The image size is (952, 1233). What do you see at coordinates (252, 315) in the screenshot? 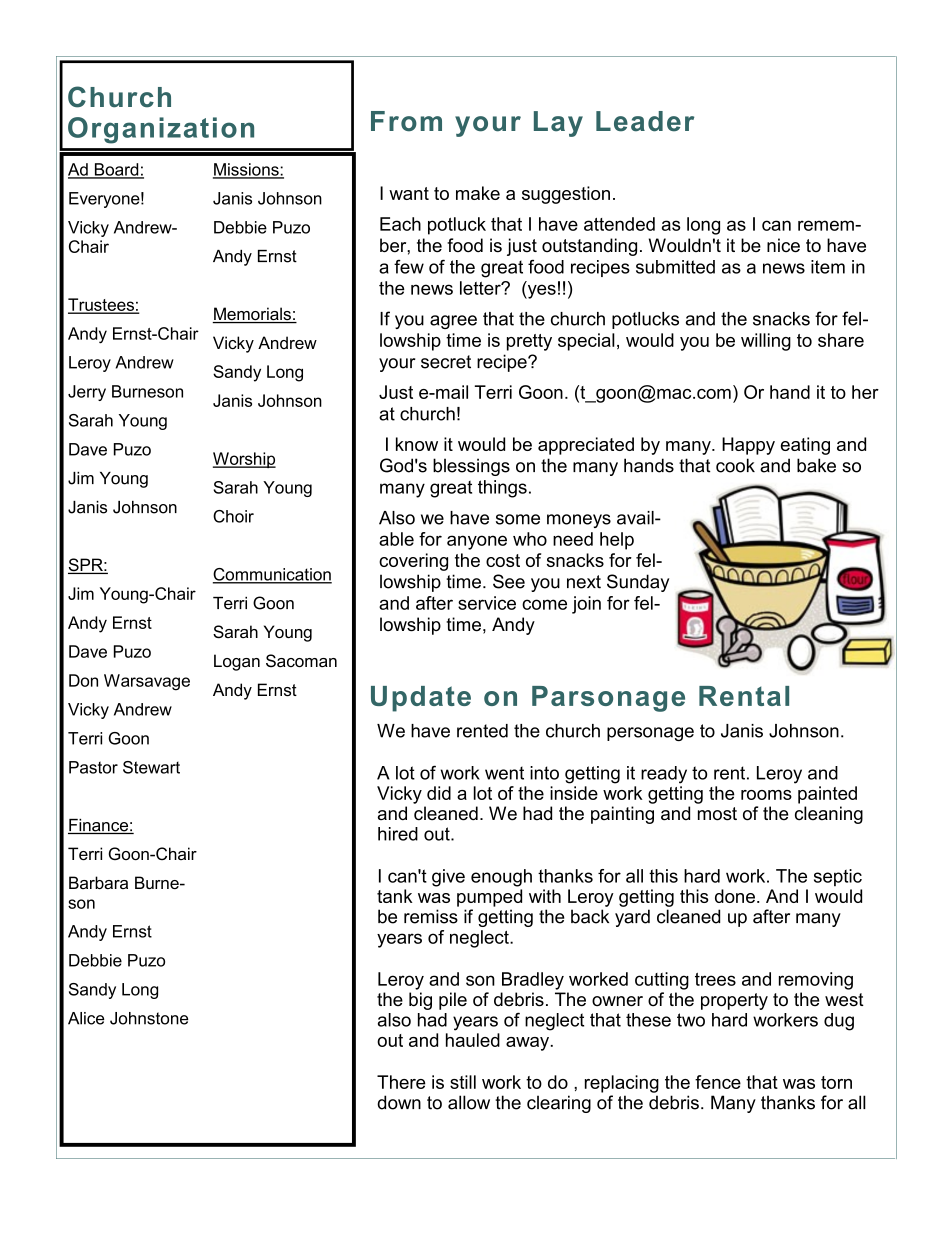
I see `Memorials` at bounding box center [252, 315].
